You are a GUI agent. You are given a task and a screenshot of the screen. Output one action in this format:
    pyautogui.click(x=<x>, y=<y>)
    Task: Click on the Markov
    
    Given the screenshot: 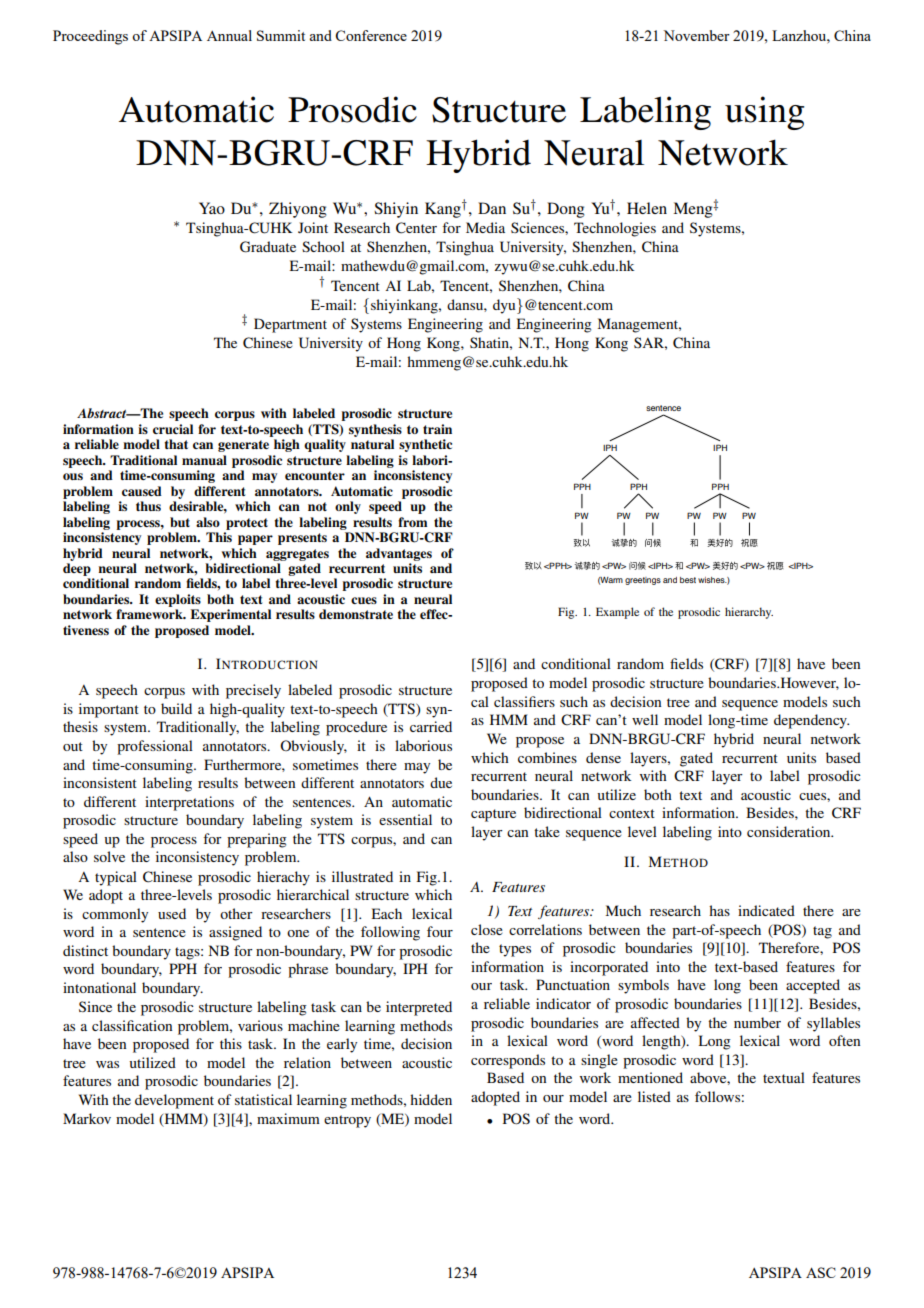 What is the action you would take?
    pyautogui.click(x=87, y=1118)
